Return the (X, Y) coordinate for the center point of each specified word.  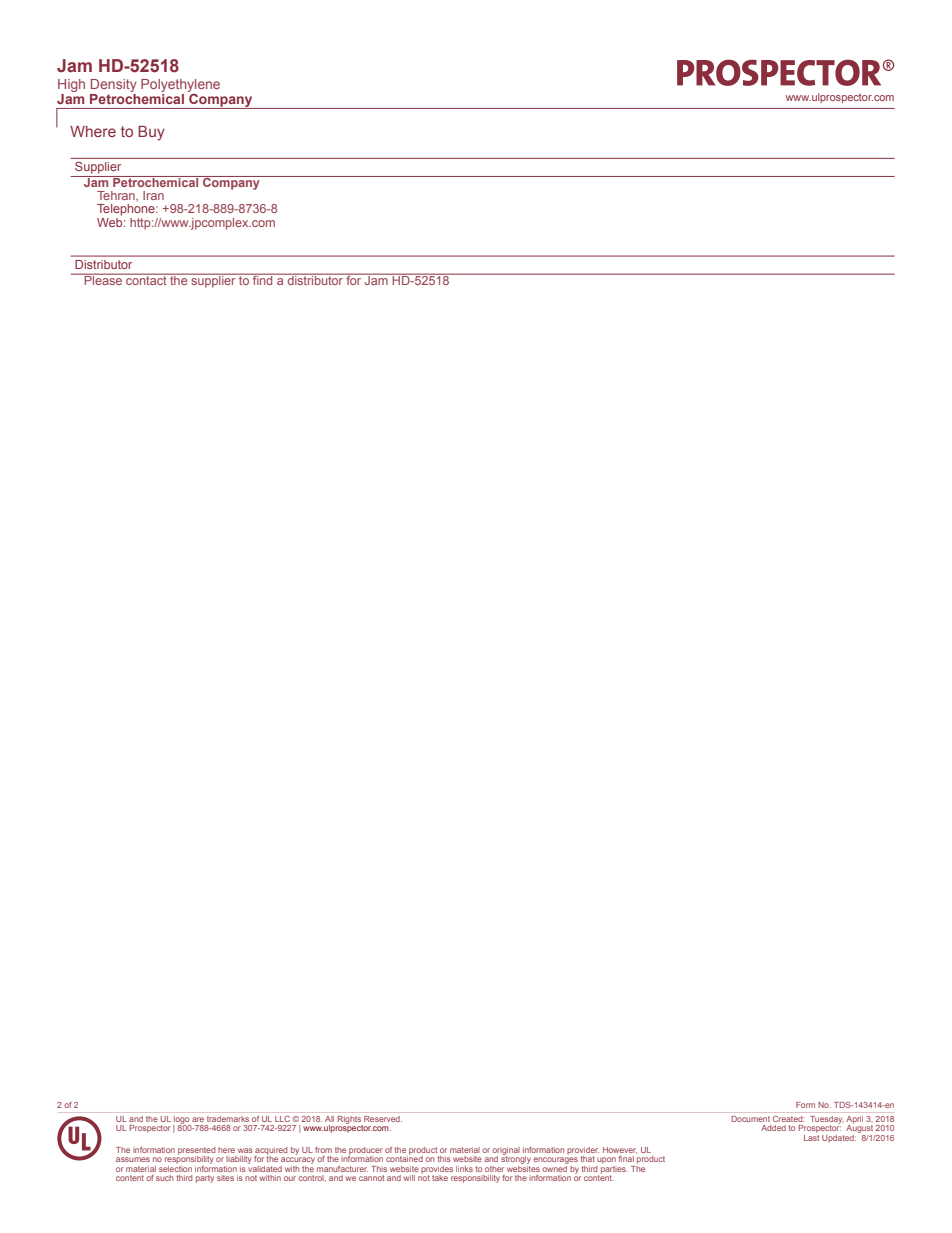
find (263, 279)
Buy (151, 133)
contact (146, 279)
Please (103, 279)
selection (175, 1169)
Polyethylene (180, 86)
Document (751, 1119)
